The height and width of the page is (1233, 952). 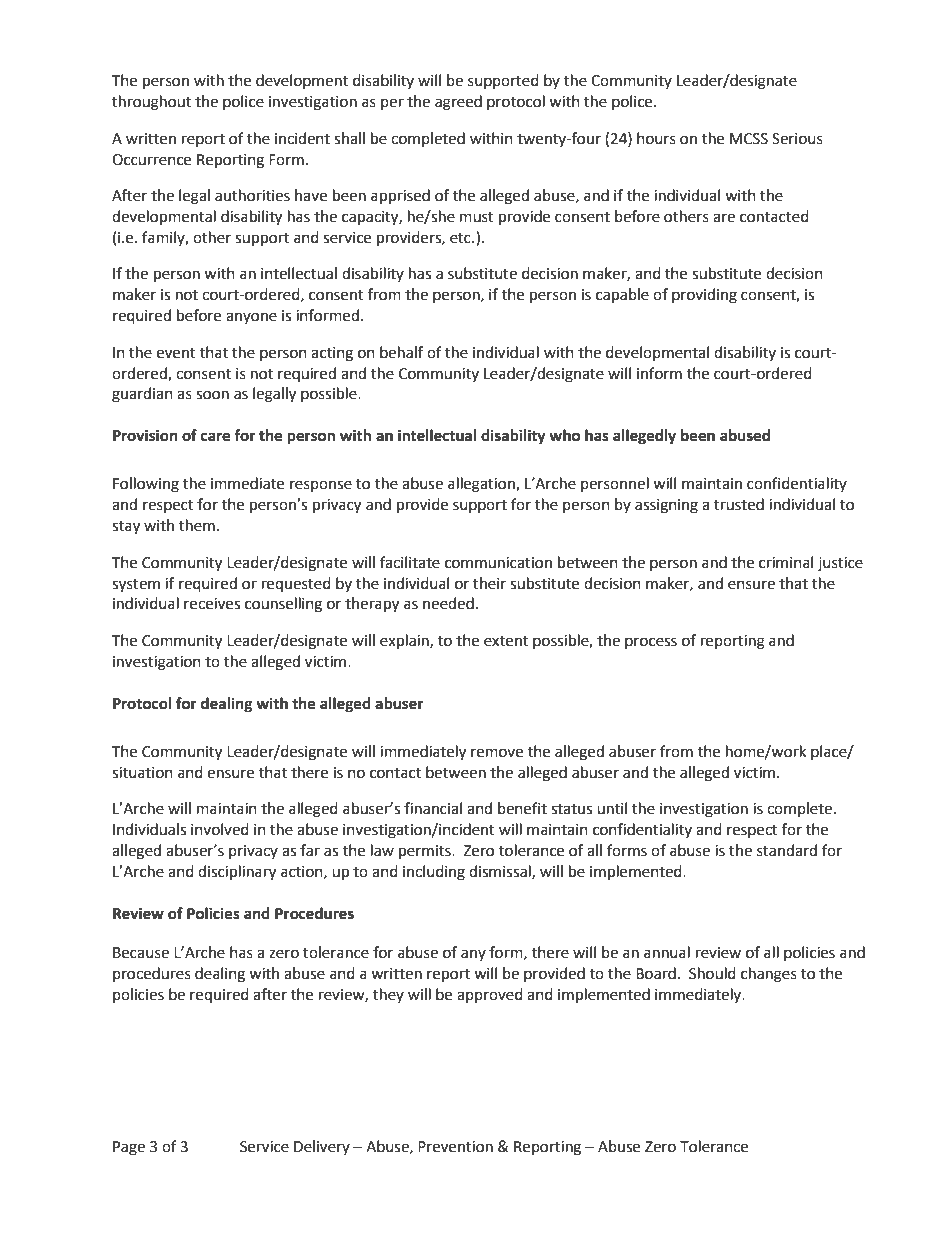 I want to click on soon, so click(x=212, y=395).
